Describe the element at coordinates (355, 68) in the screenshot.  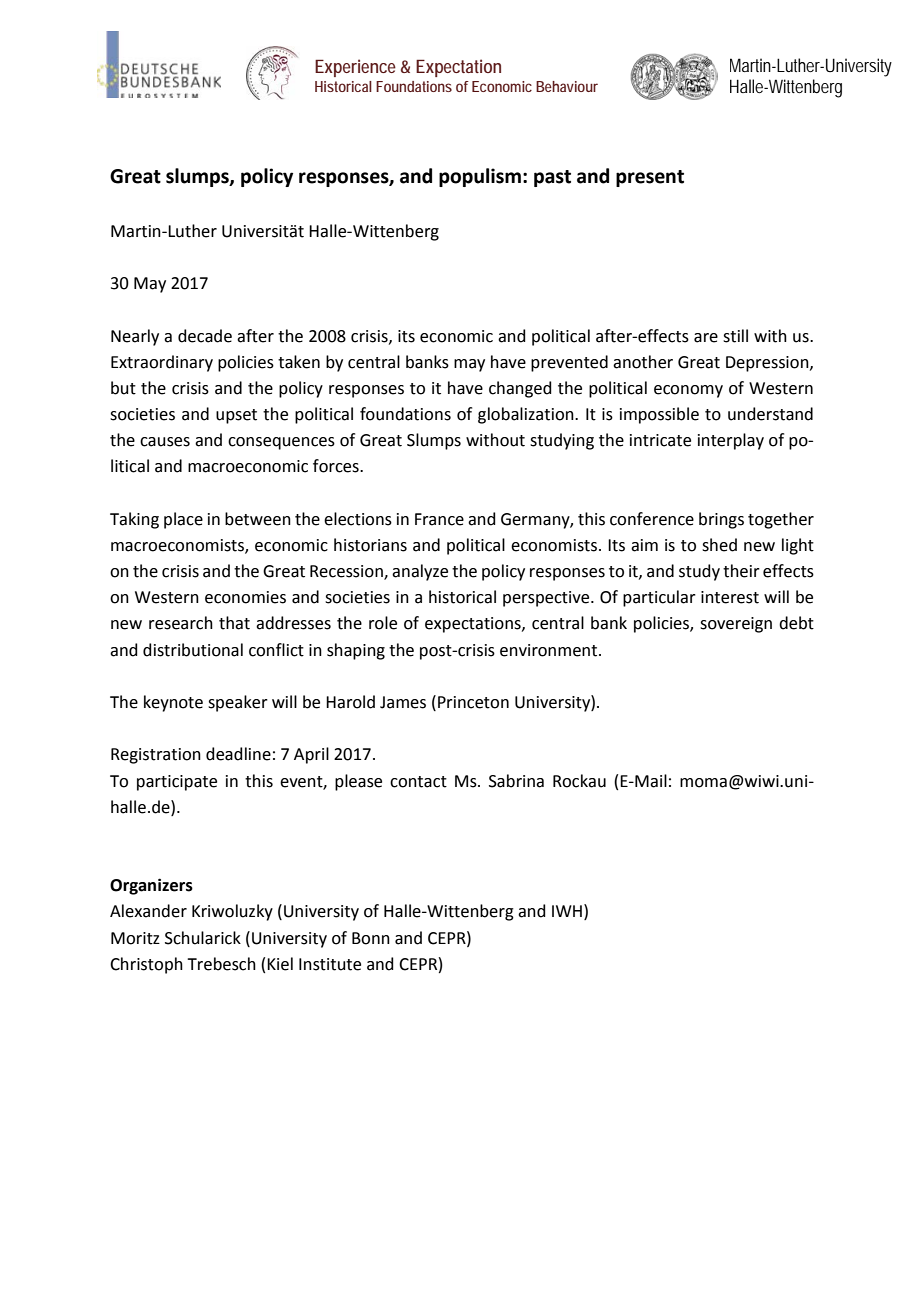
I see `Experience` at that location.
